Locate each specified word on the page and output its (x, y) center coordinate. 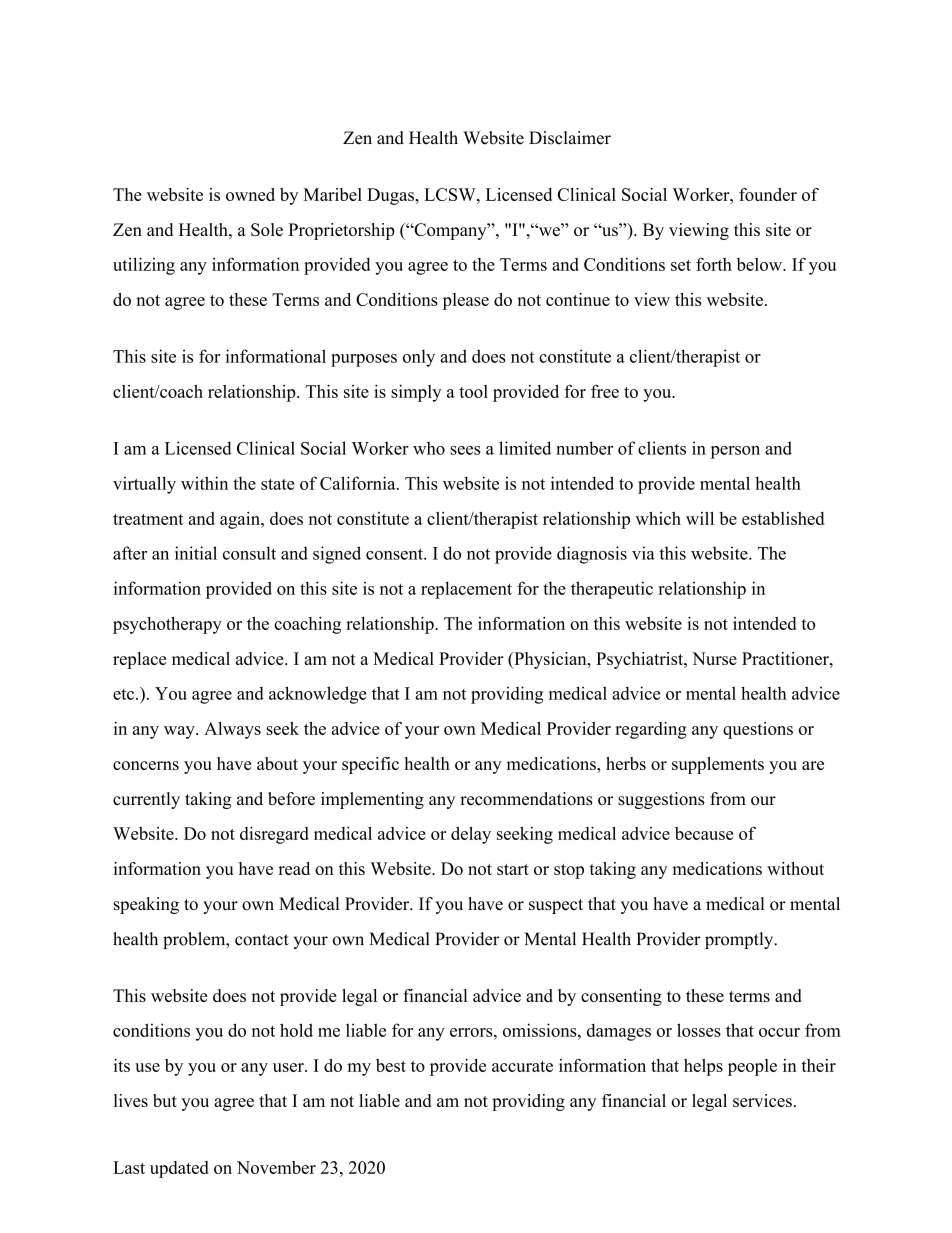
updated (179, 1169)
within (204, 483)
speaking (146, 905)
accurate (522, 1066)
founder (768, 194)
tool (473, 391)
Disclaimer (570, 138)
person (735, 452)
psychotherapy (167, 625)
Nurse (714, 658)
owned (250, 194)
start (513, 869)
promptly (740, 940)
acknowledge (318, 695)
